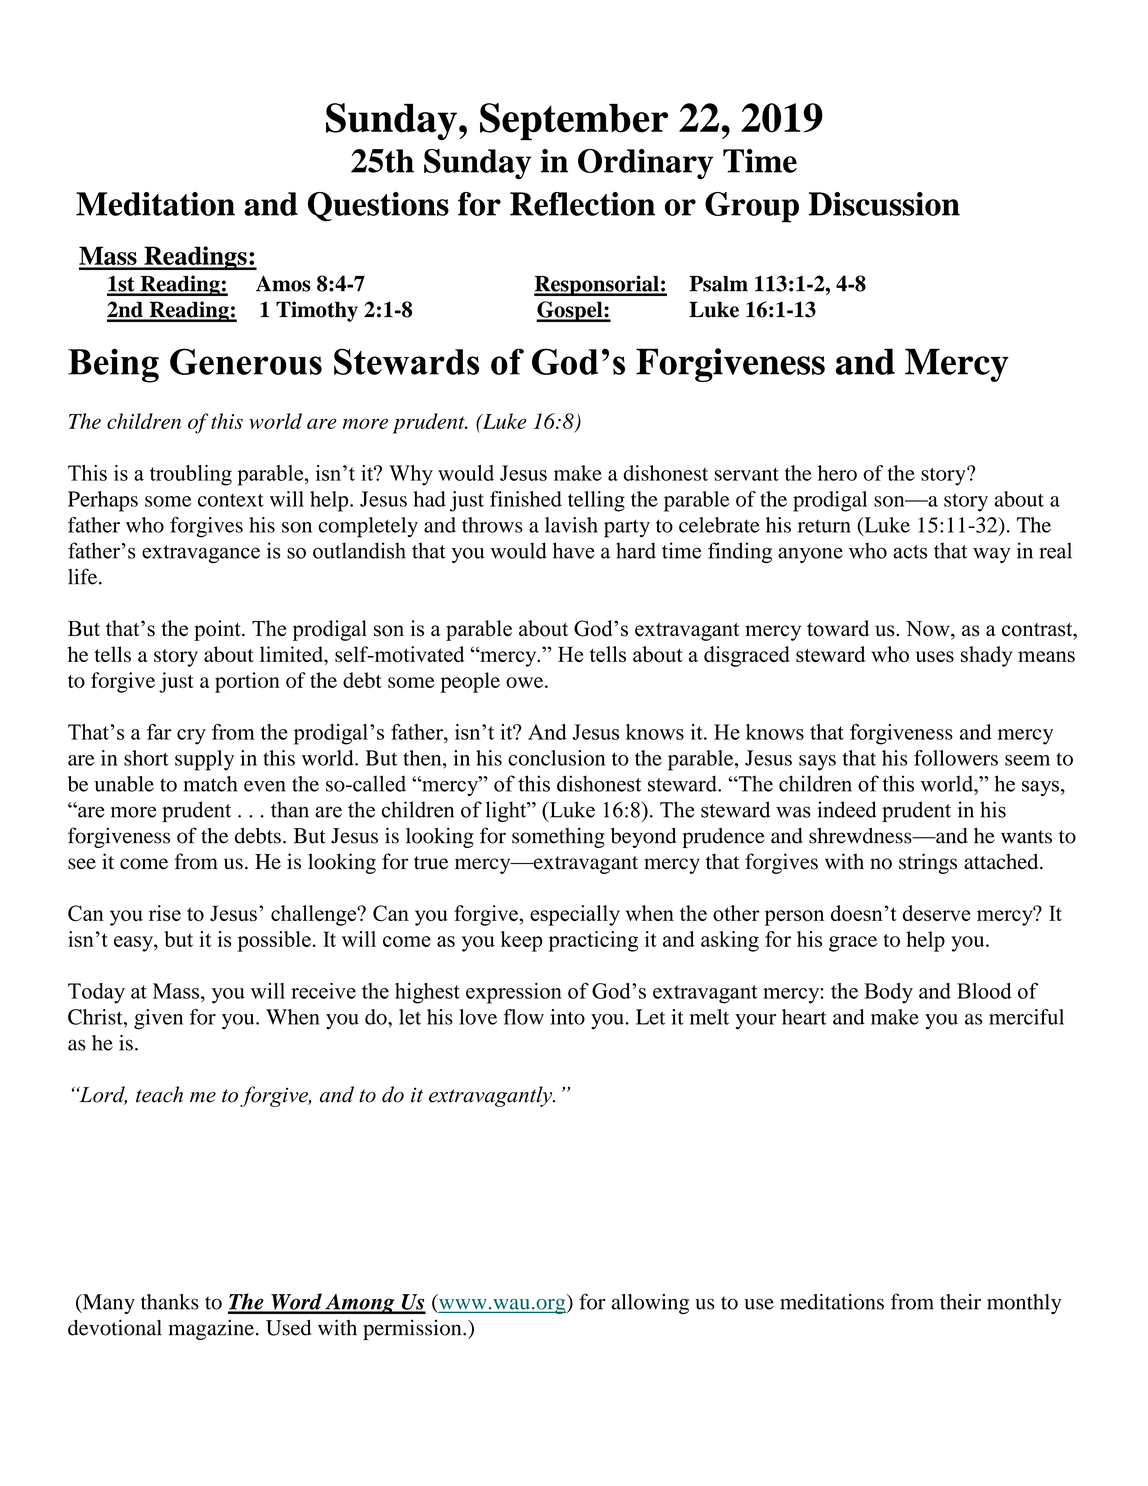 The width and height of the screenshot is (1148, 1486). What do you see at coordinates (574, 122) in the screenshot?
I see `September` at bounding box center [574, 122].
